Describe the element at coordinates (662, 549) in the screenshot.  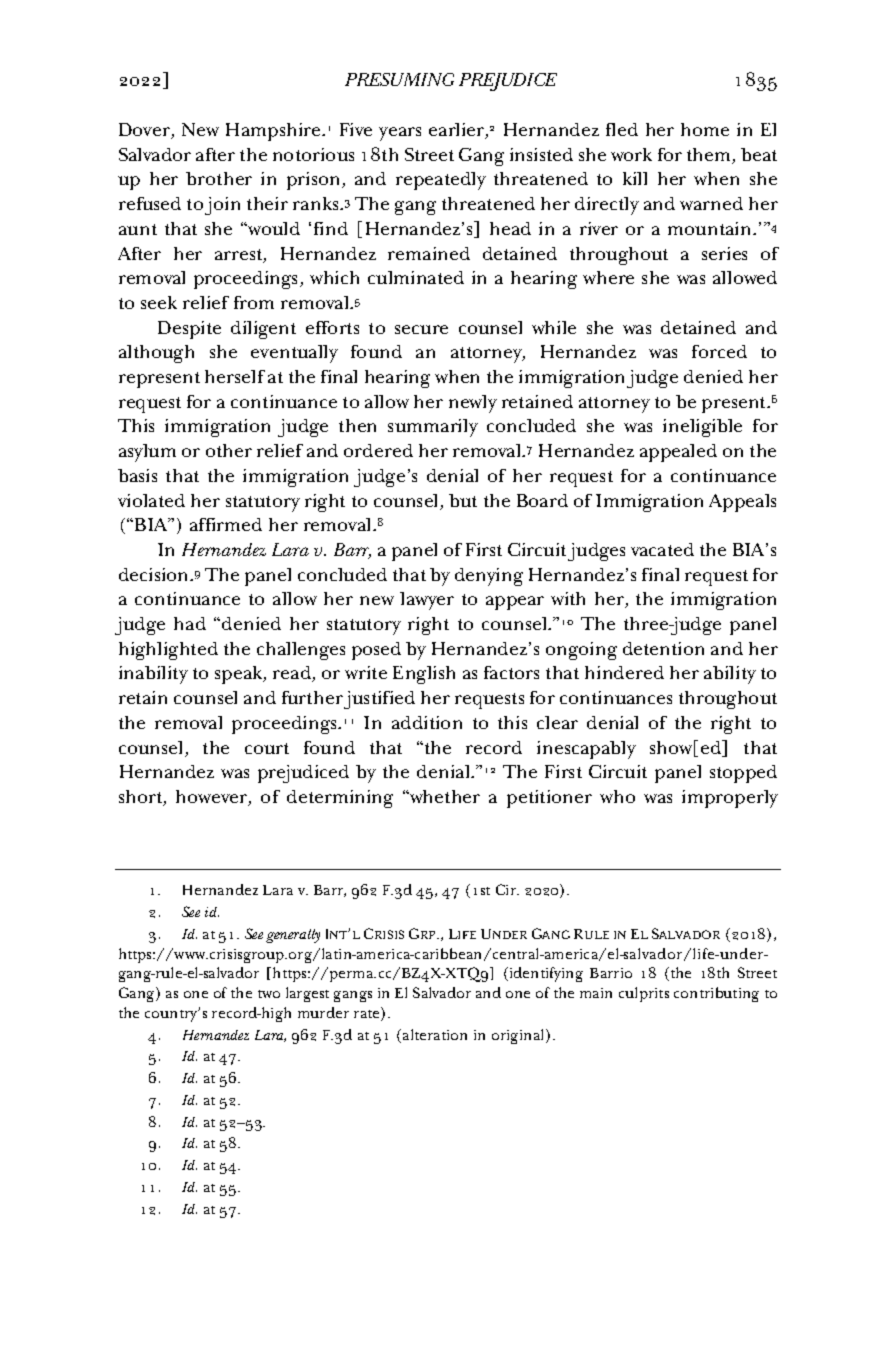
I see `vacated` at that location.
